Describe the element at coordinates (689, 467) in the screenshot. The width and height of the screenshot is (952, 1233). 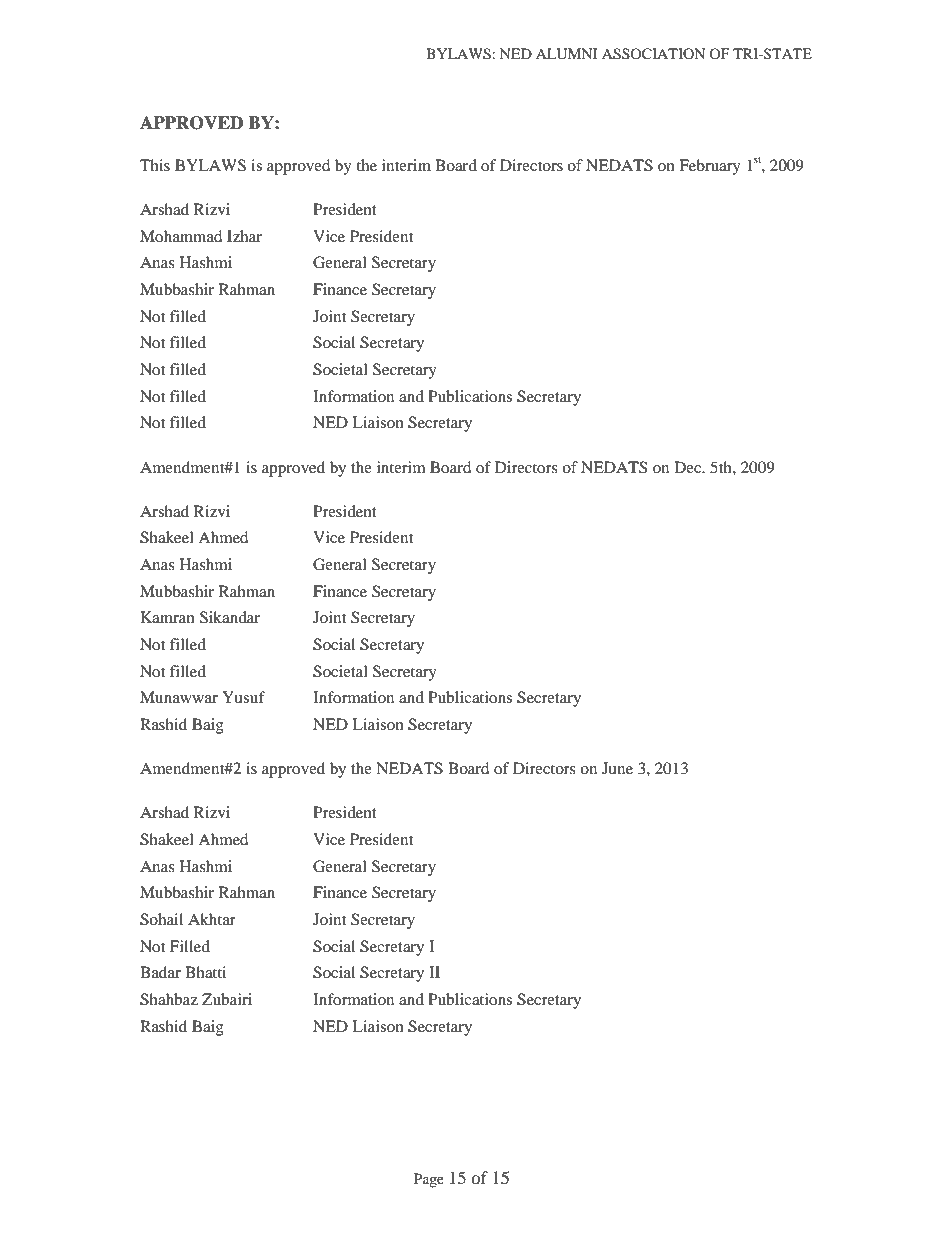
I see `Dec` at that location.
